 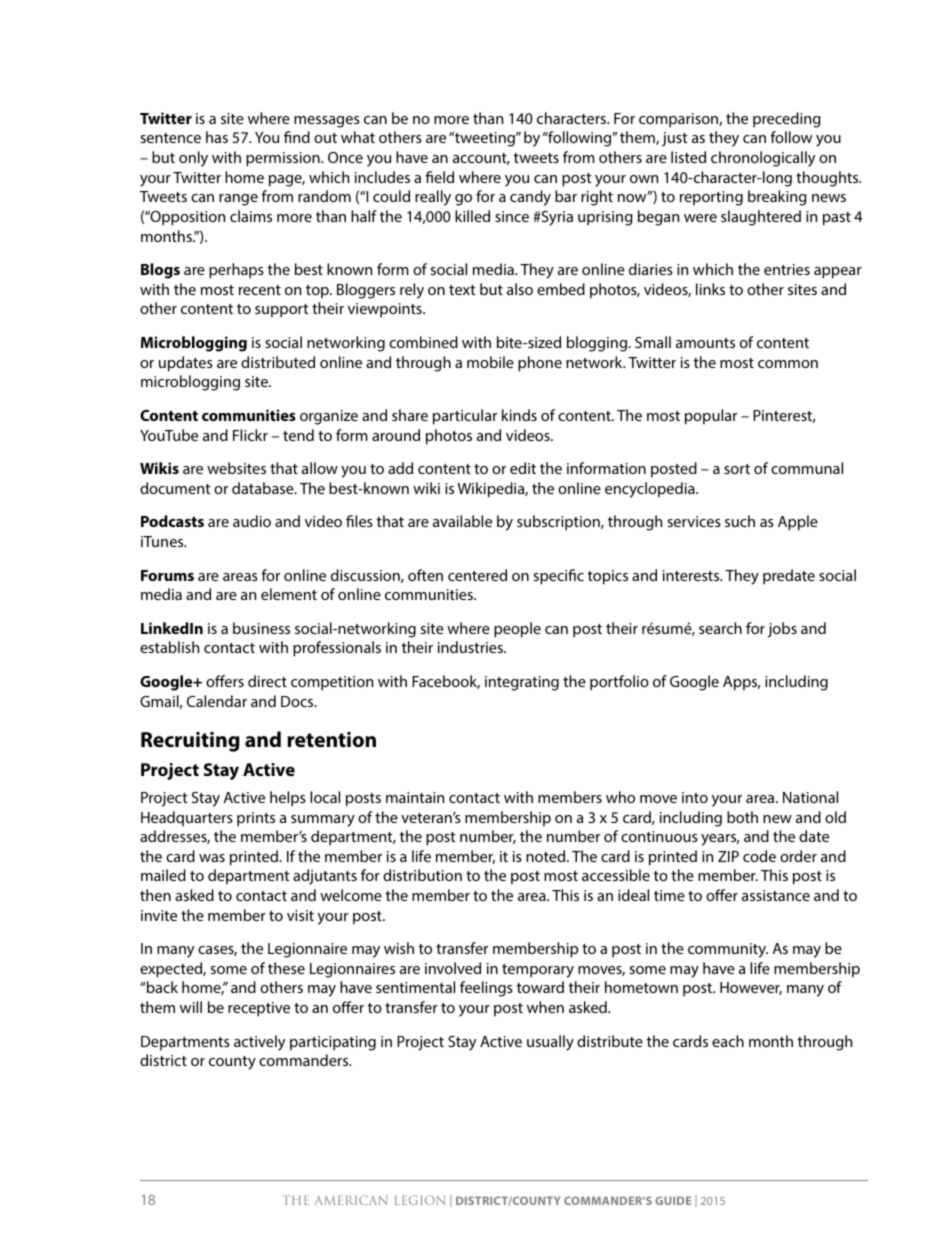 What do you see at coordinates (737, 469) in the image?
I see `sort` at bounding box center [737, 469].
